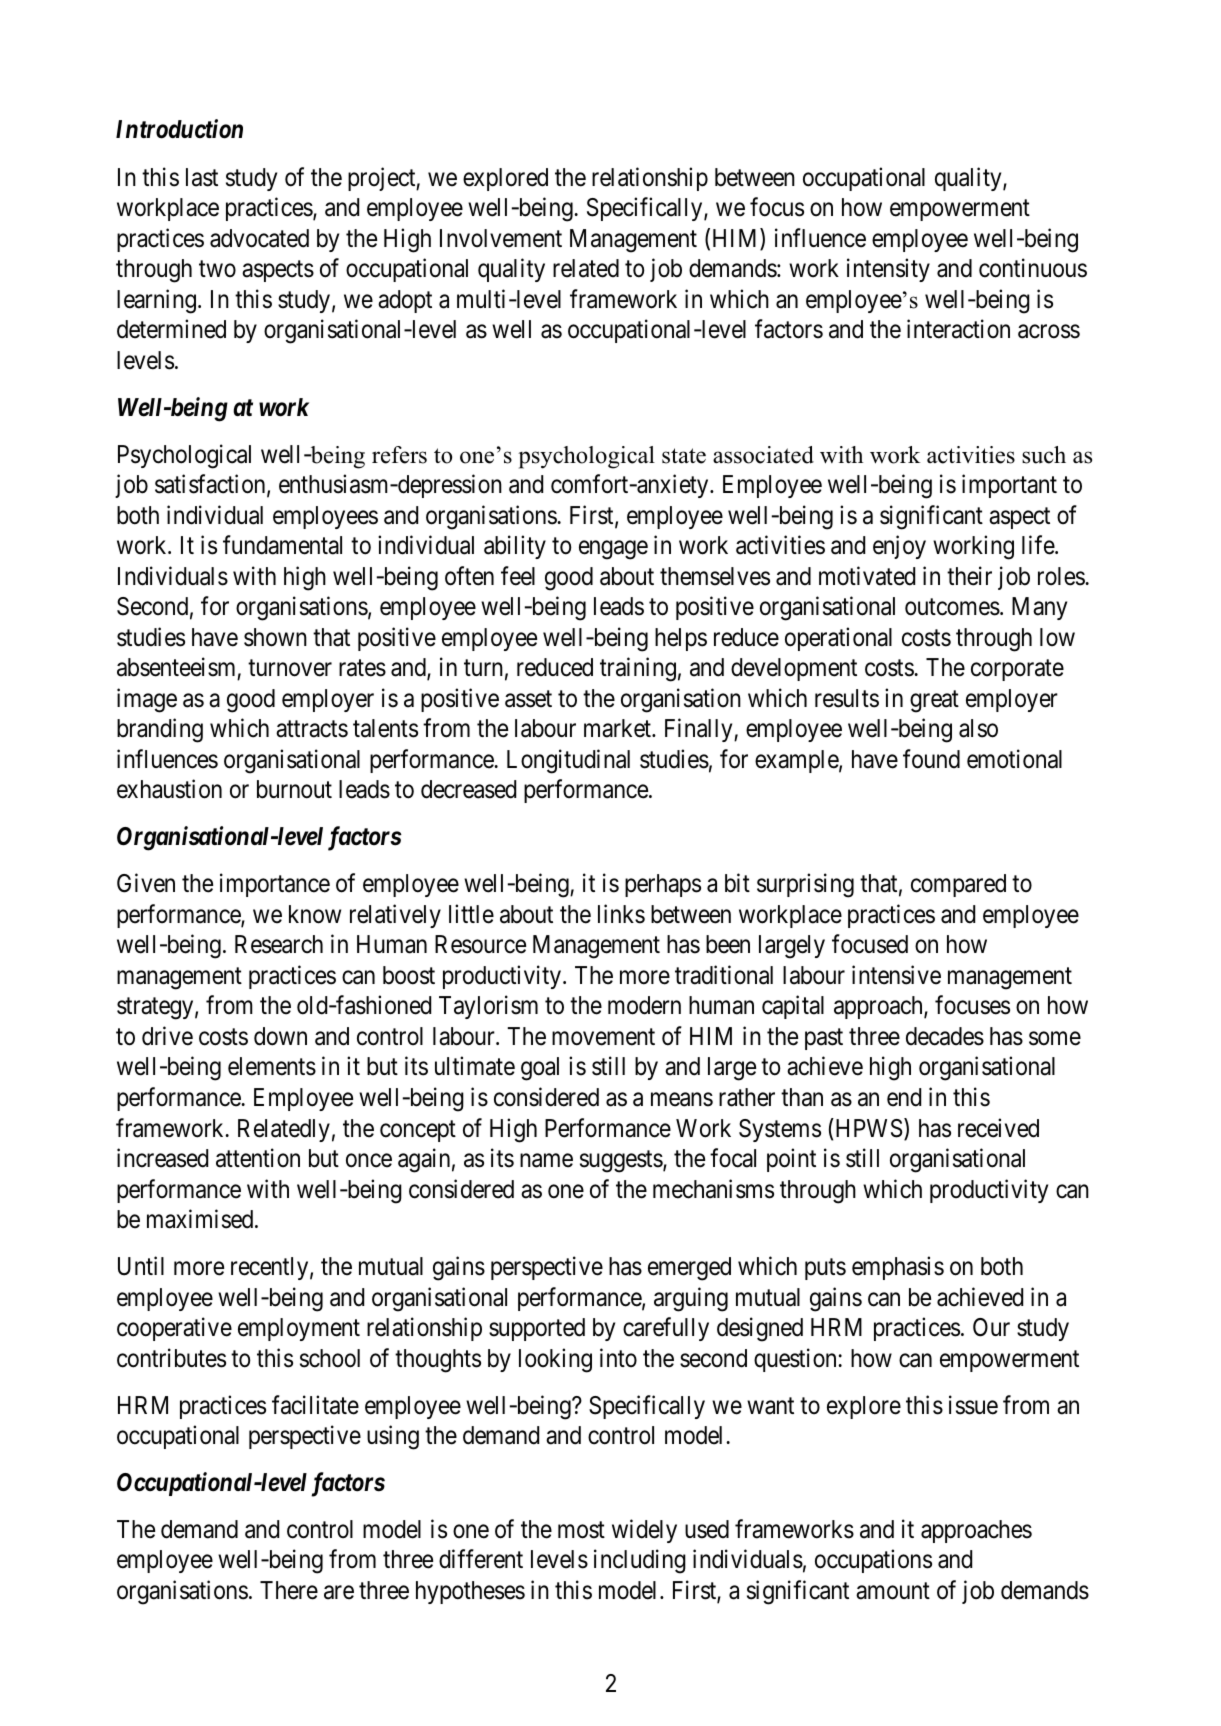 Image resolution: width=1221 pixels, height=1726 pixels. I want to click on market, so click(618, 728).
